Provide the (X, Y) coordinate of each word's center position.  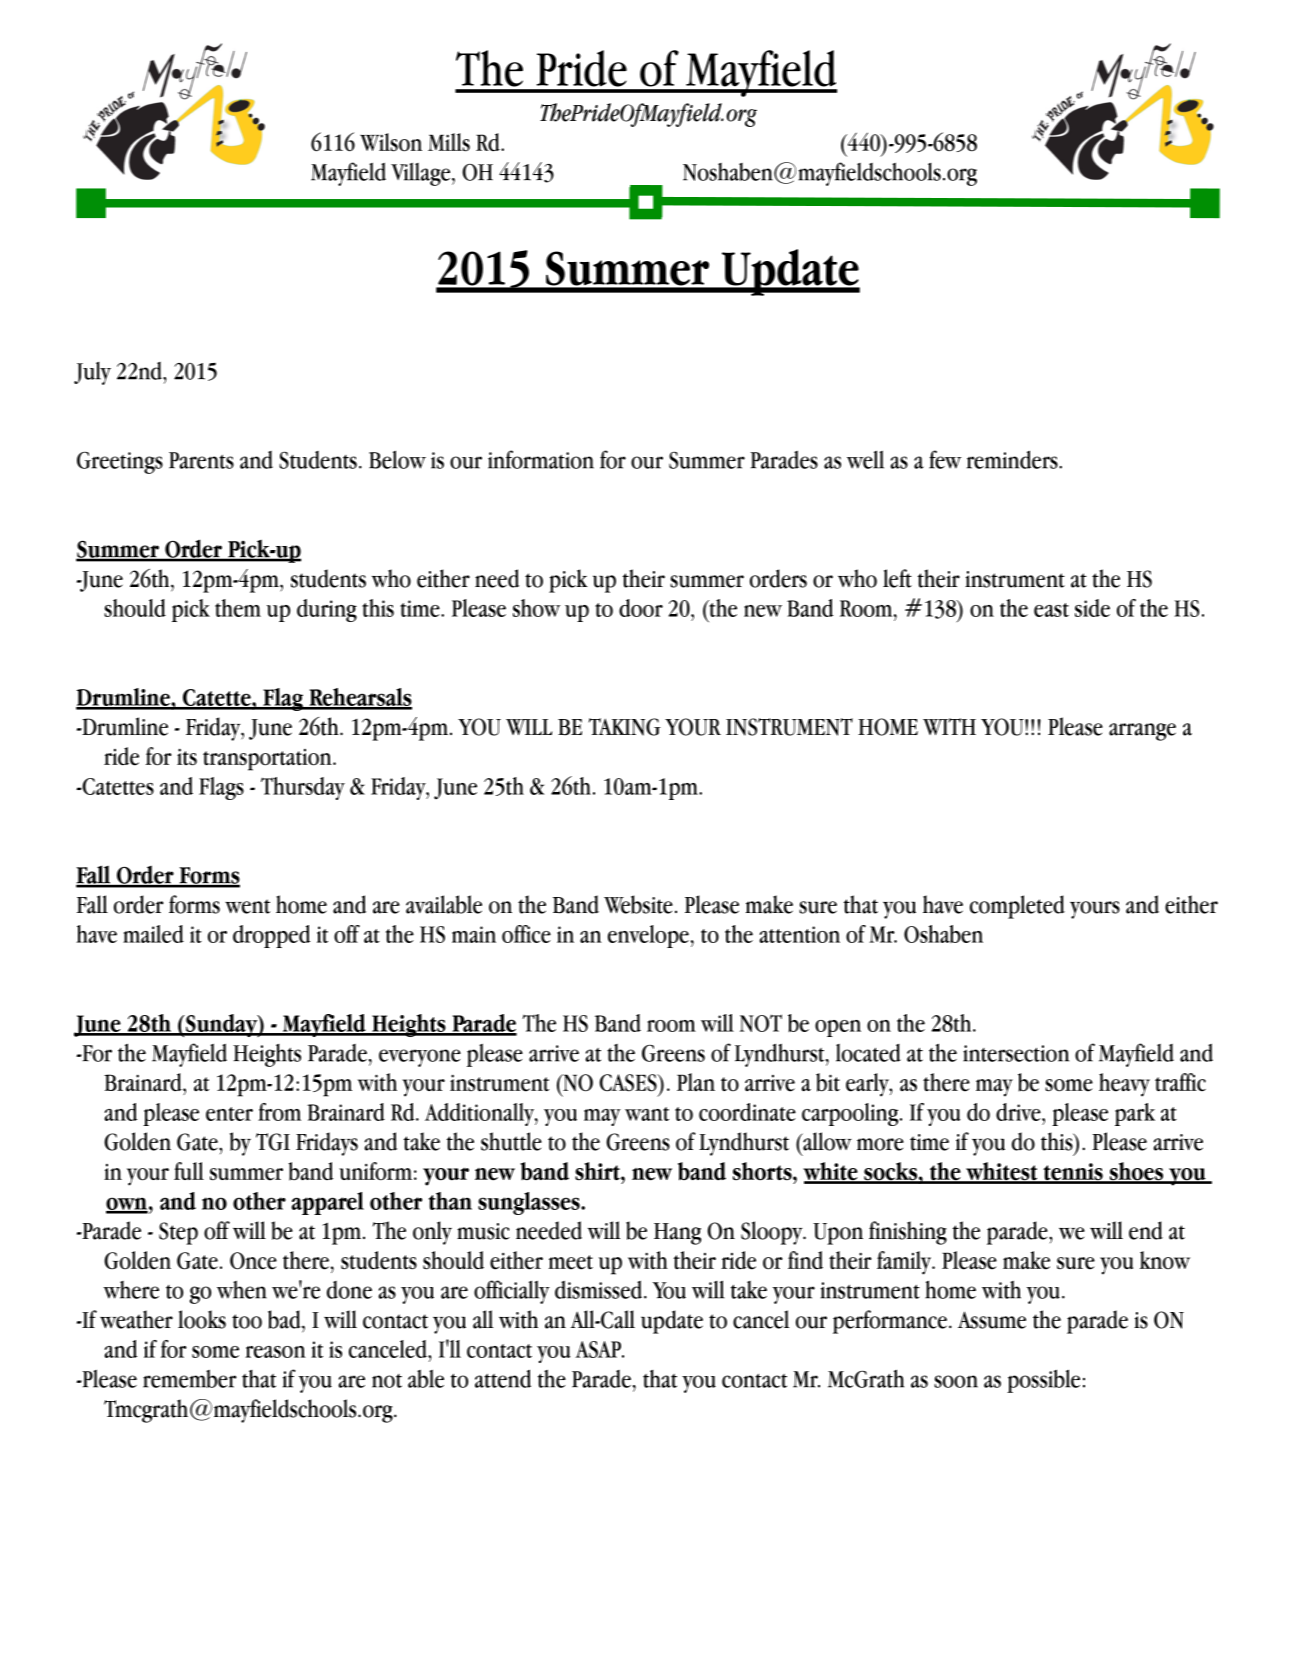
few (945, 459)
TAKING (625, 727)
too (247, 1321)
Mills (449, 142)
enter (229, 1114)
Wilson (391, 142)
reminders (1013, 459)
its (187, 757)
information (541, 459)
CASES (629, 1083)
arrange (1142, 732)
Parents (201, 460)
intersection (1016, 1053)
